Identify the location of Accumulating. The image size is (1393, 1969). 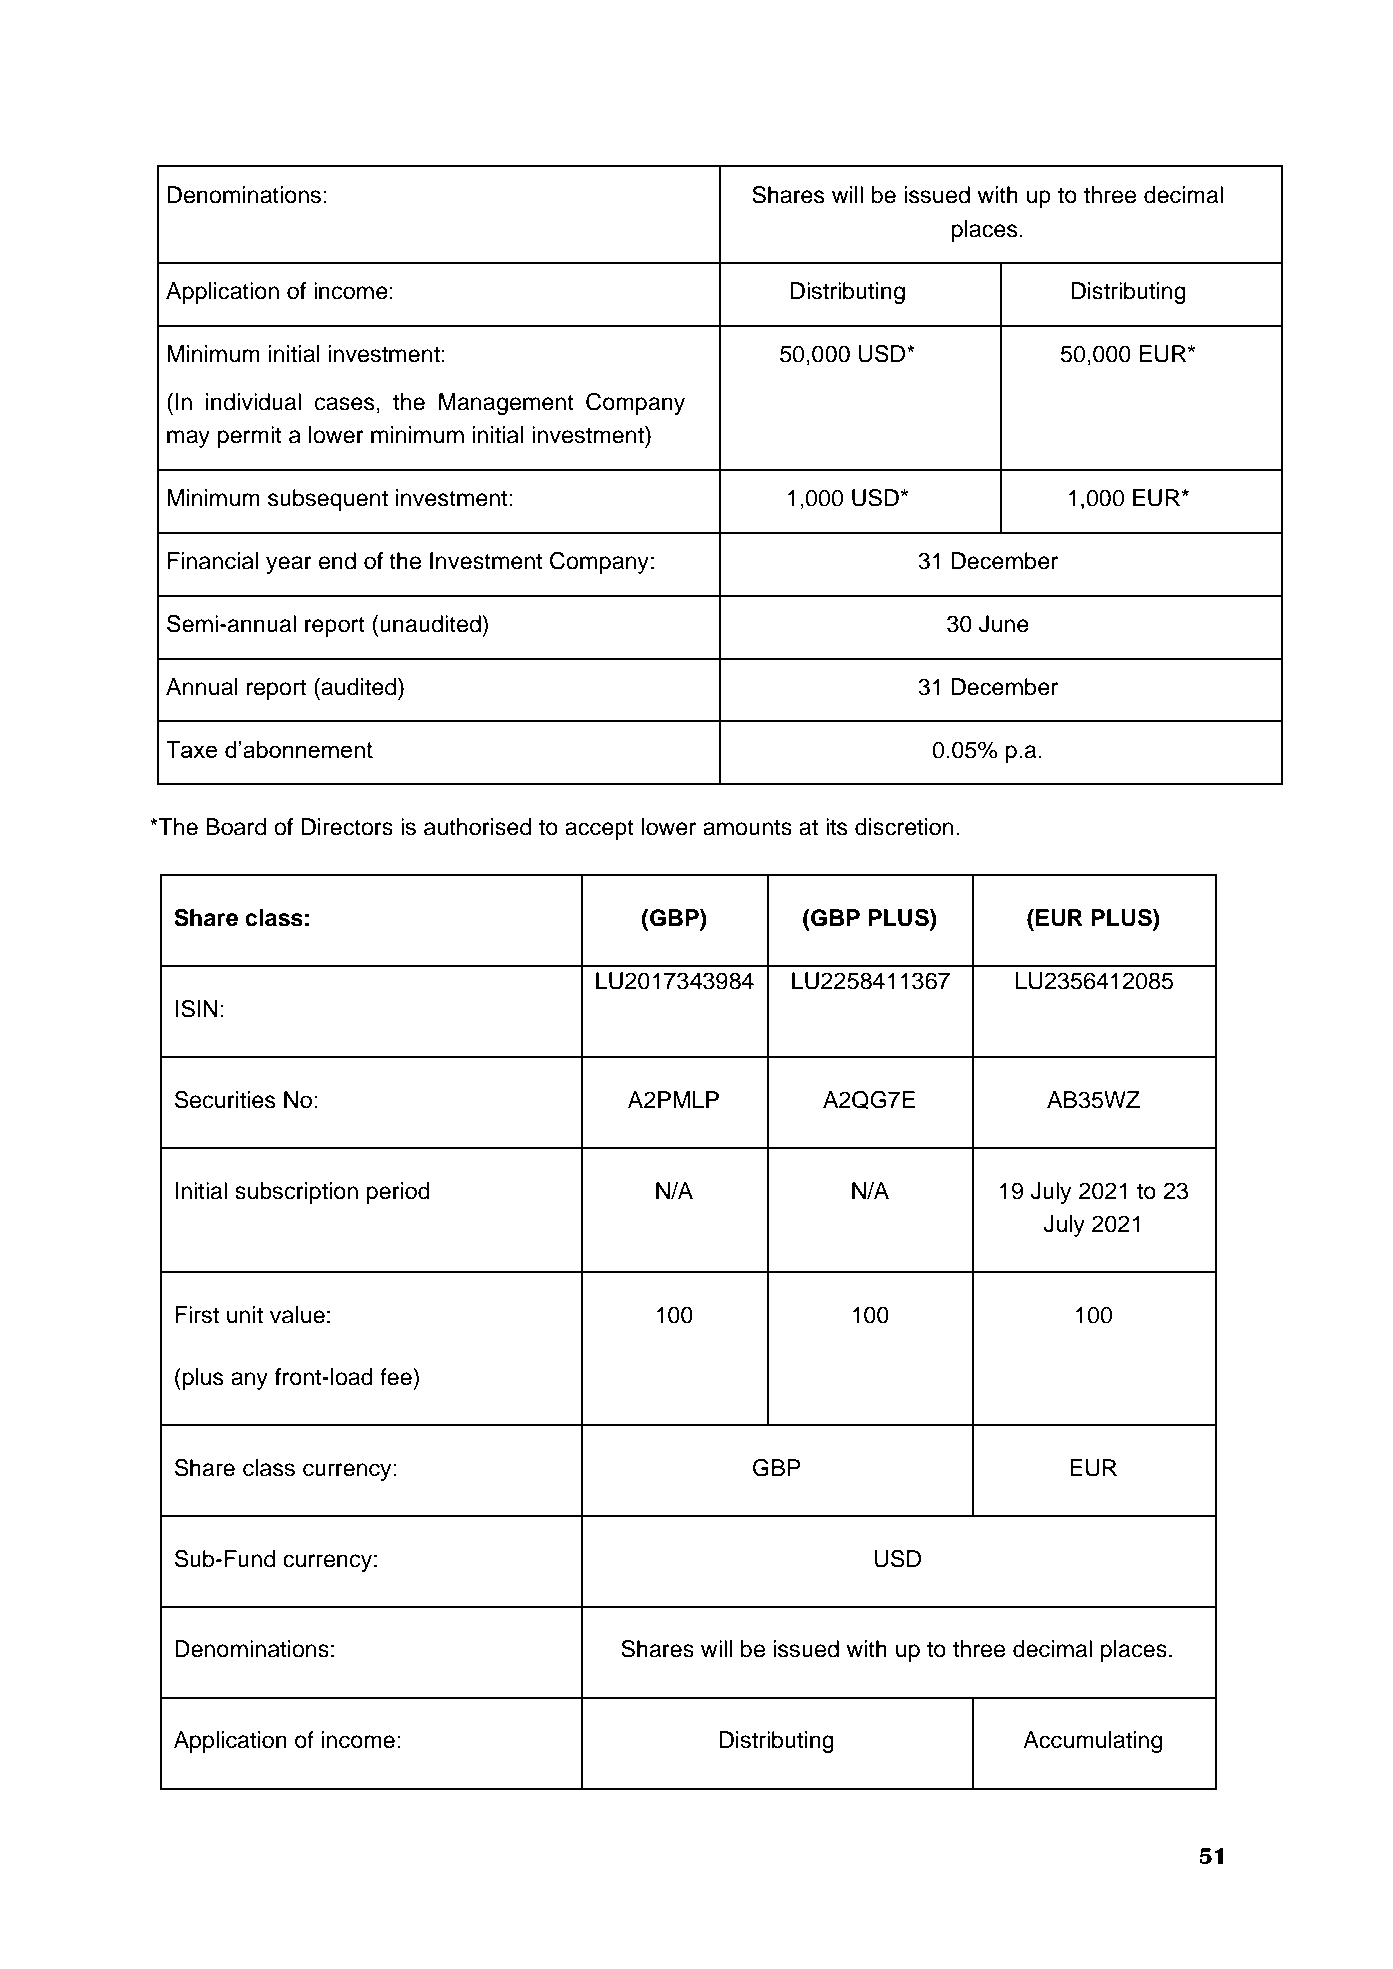
(1092, 1742).
